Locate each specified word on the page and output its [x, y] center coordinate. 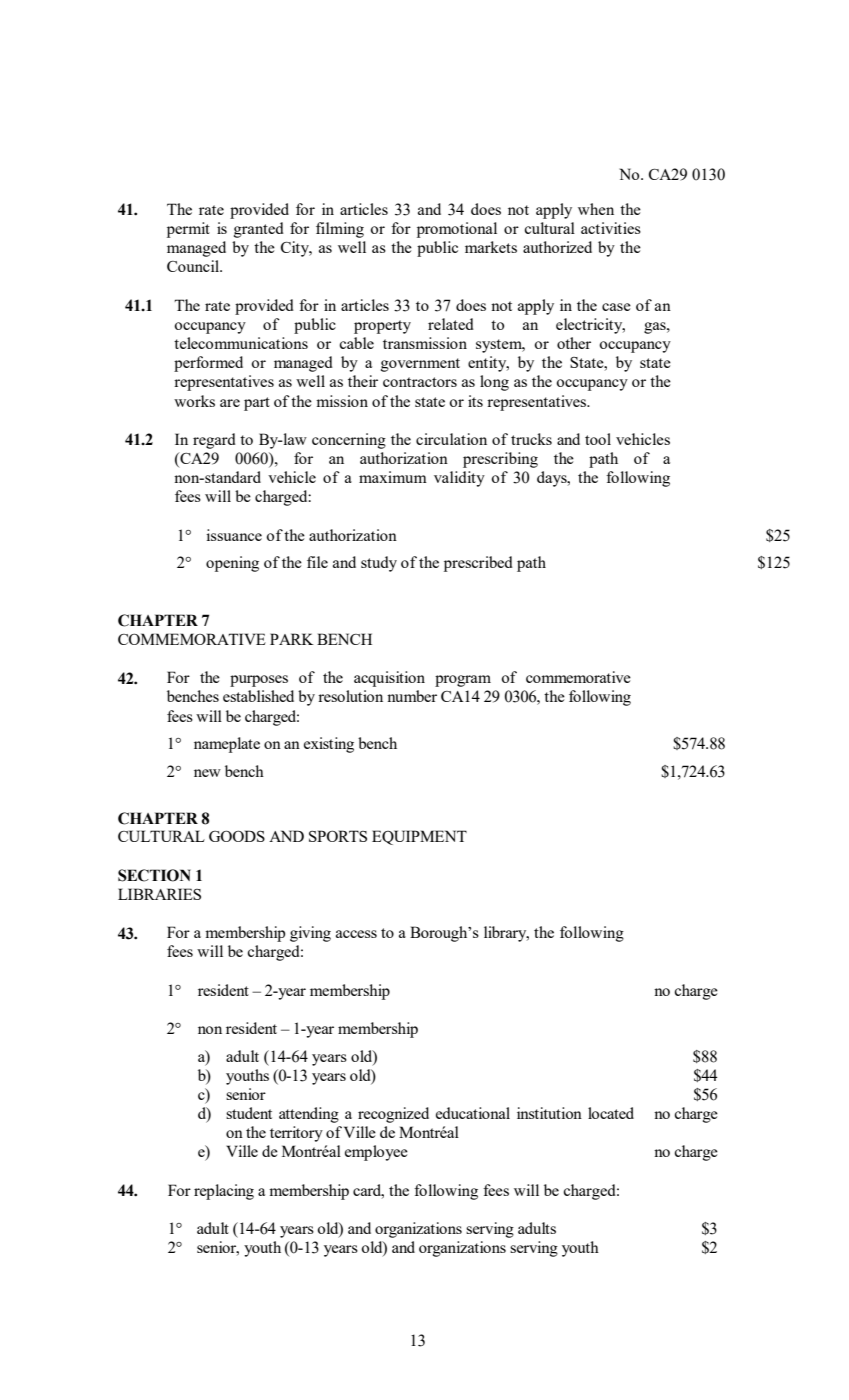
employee [376, 1153]
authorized [557, 247]
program [463, 681]
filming [340, 230]
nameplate [227, 745]
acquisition [389, 679]
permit [188, 230]
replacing [224, 1192]
